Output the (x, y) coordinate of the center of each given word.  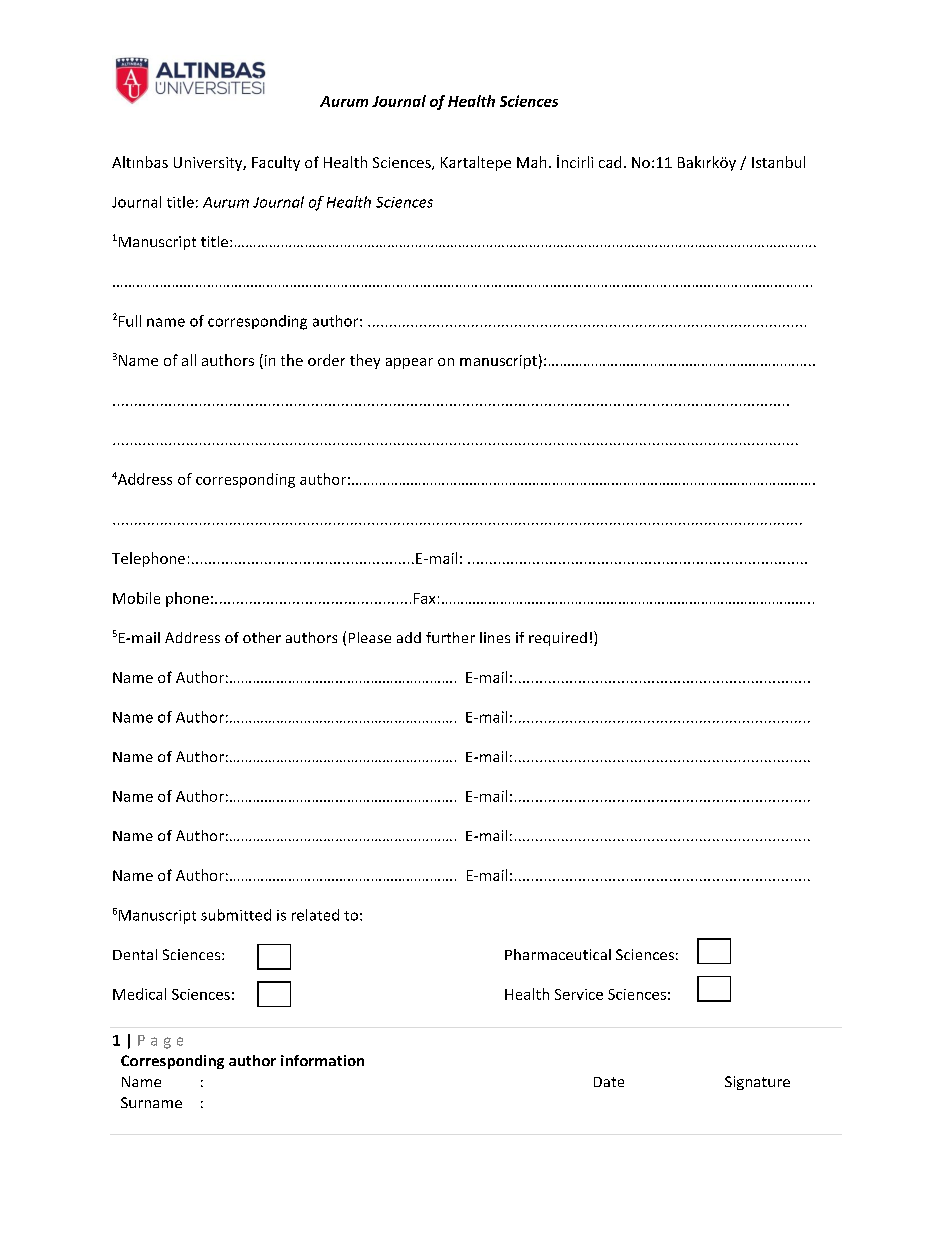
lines (495, 637)
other (262, 637)
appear (409, 363)
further (450, 637)
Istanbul (778, 162)
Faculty (276, 163)
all (189, 360)
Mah (531, 162)
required (558, 639)
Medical (139, 994)
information (322, 1060)
